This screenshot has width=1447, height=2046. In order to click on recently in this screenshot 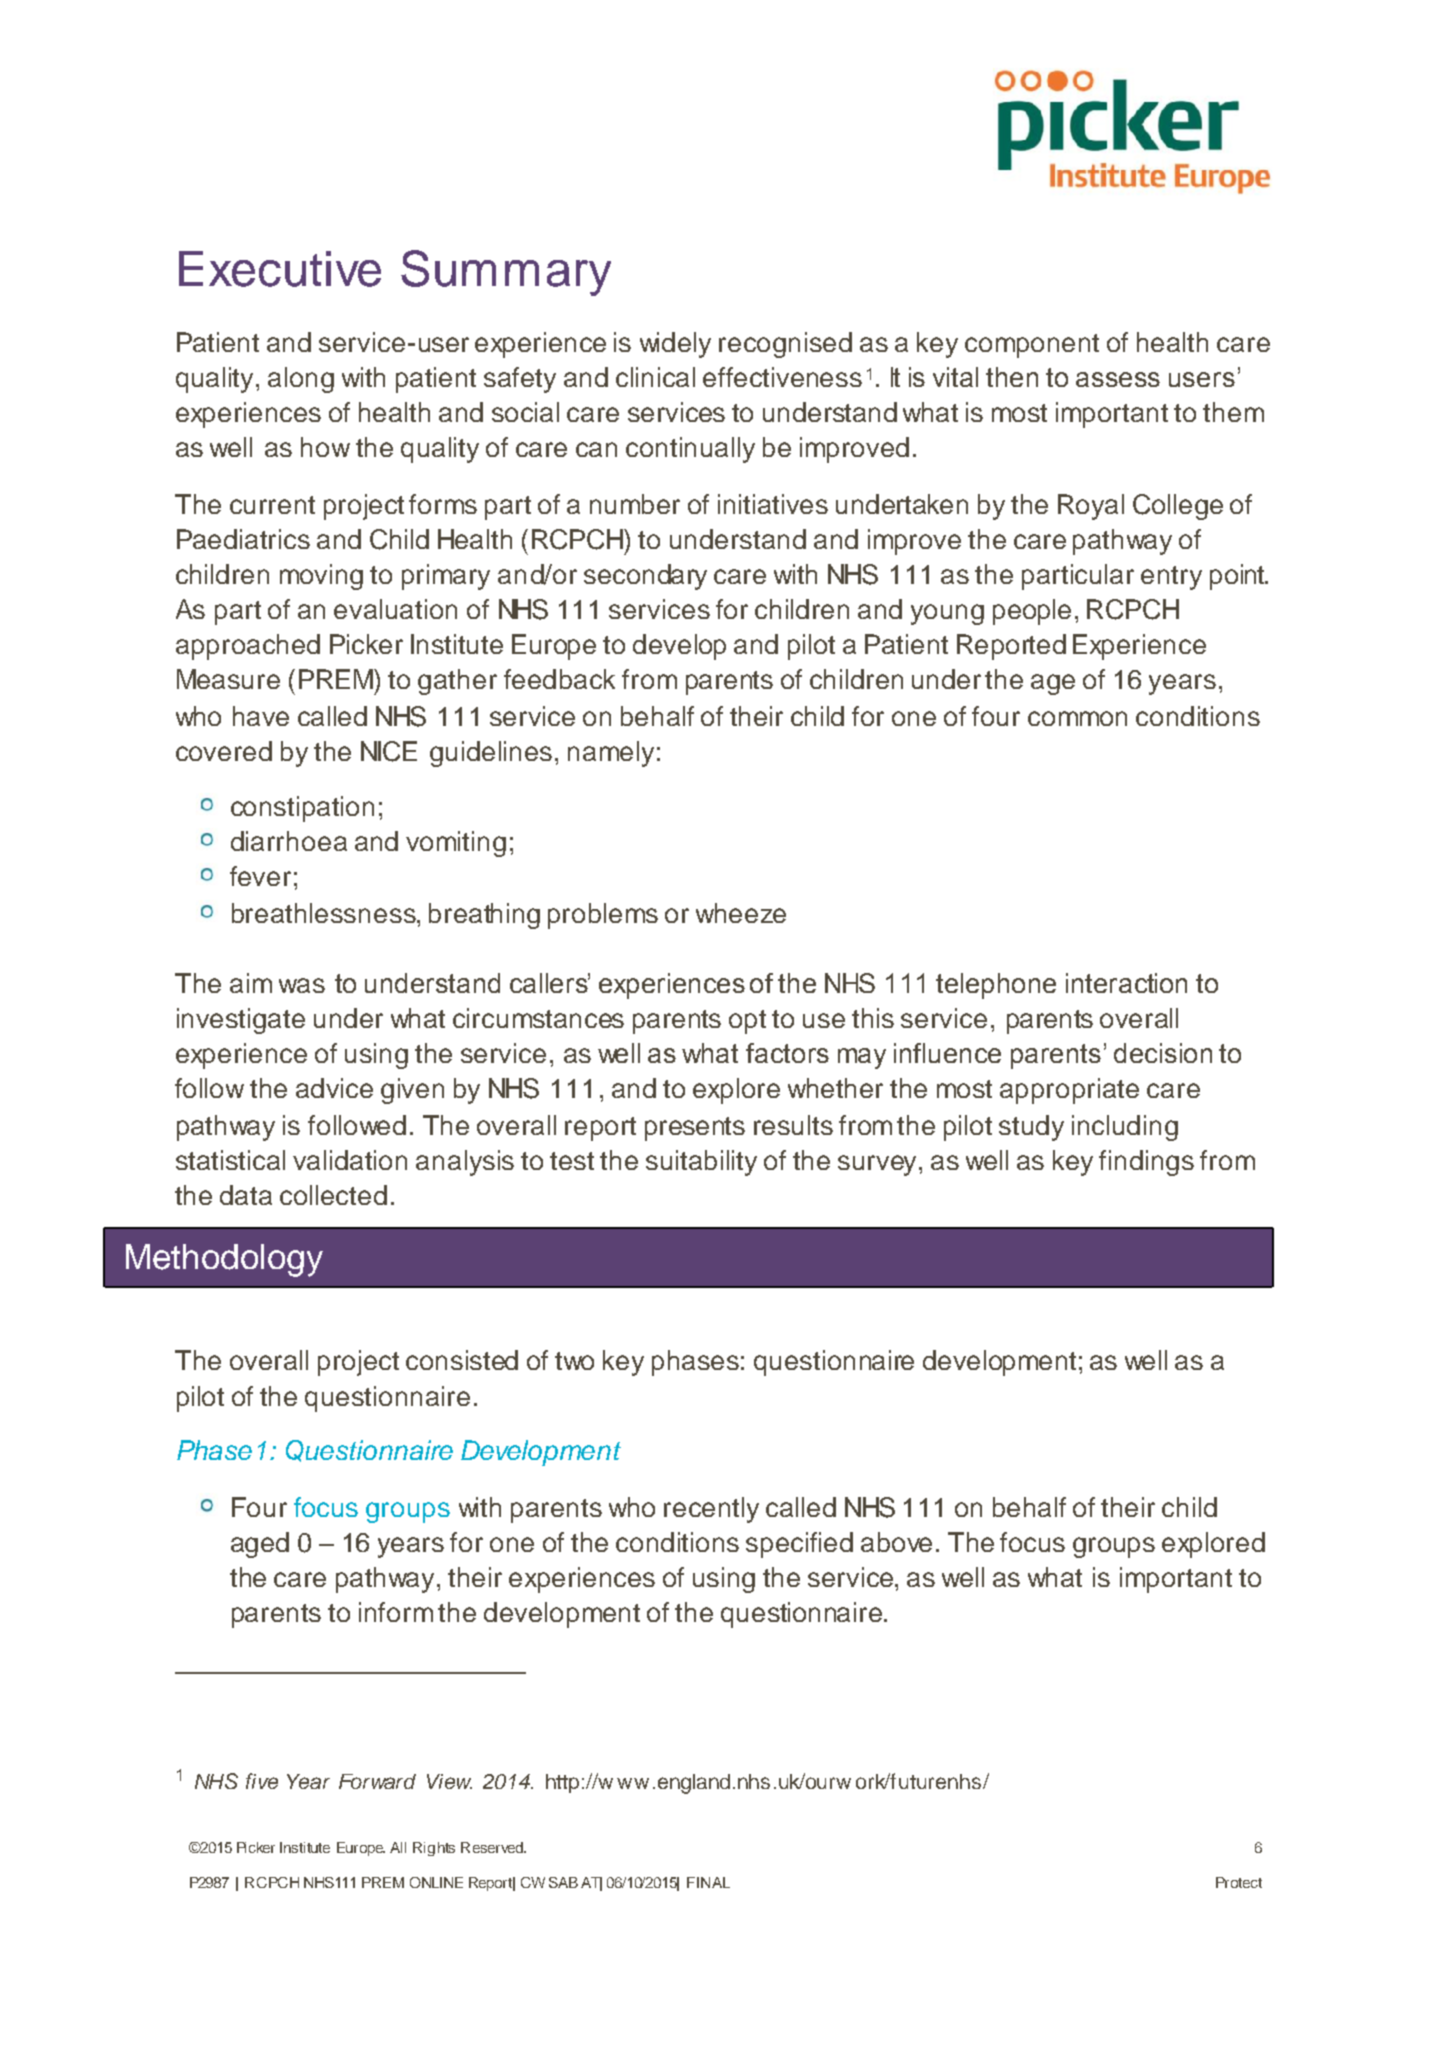, I will do `click(711, 1510)`.
